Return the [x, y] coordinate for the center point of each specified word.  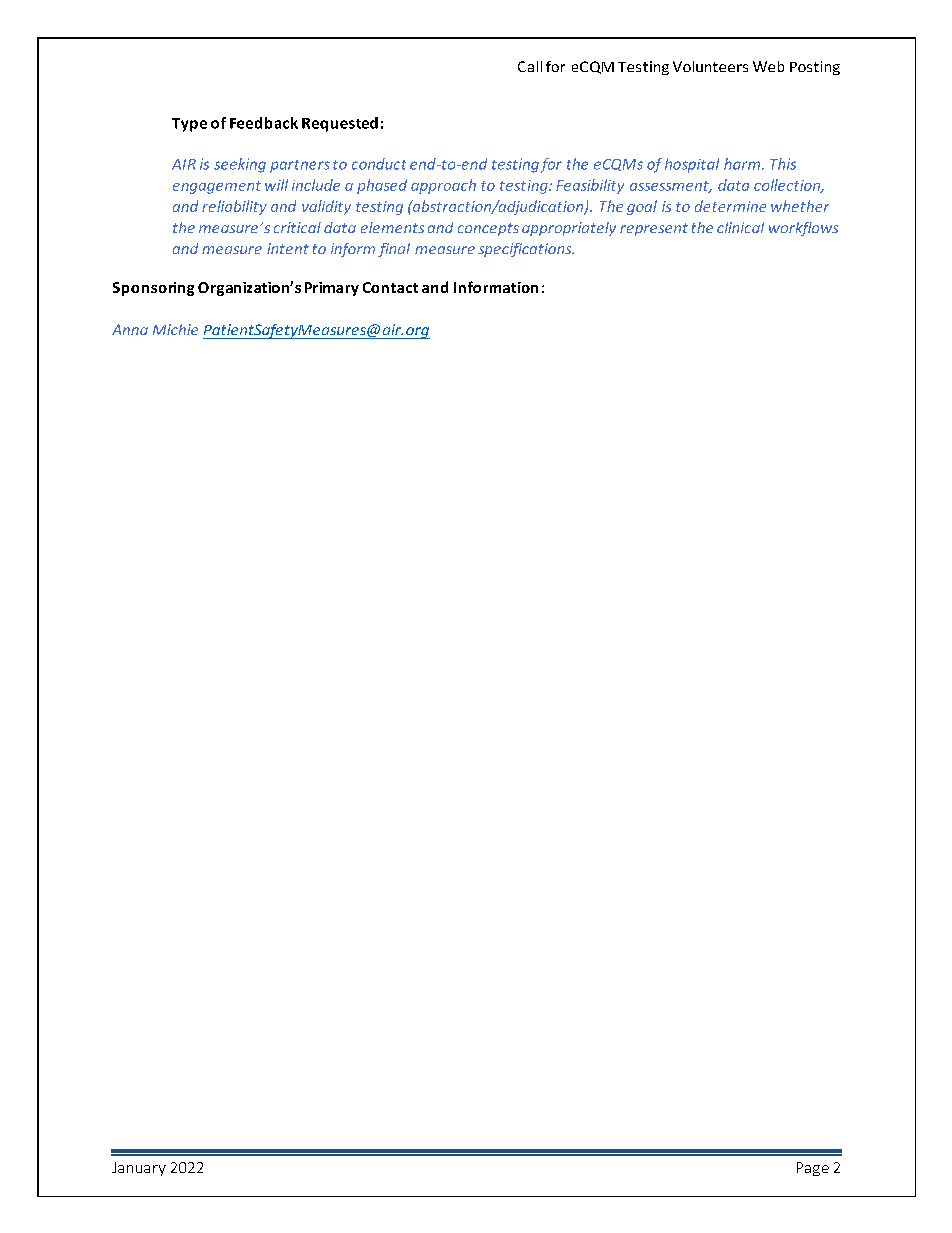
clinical [740, 227]
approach [443, 186]
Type [189, 125]
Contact [390, 287]
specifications [526, 250]
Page [813, 1169]
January [139, 1169]
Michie [175, 329]
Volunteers [710, 66]
